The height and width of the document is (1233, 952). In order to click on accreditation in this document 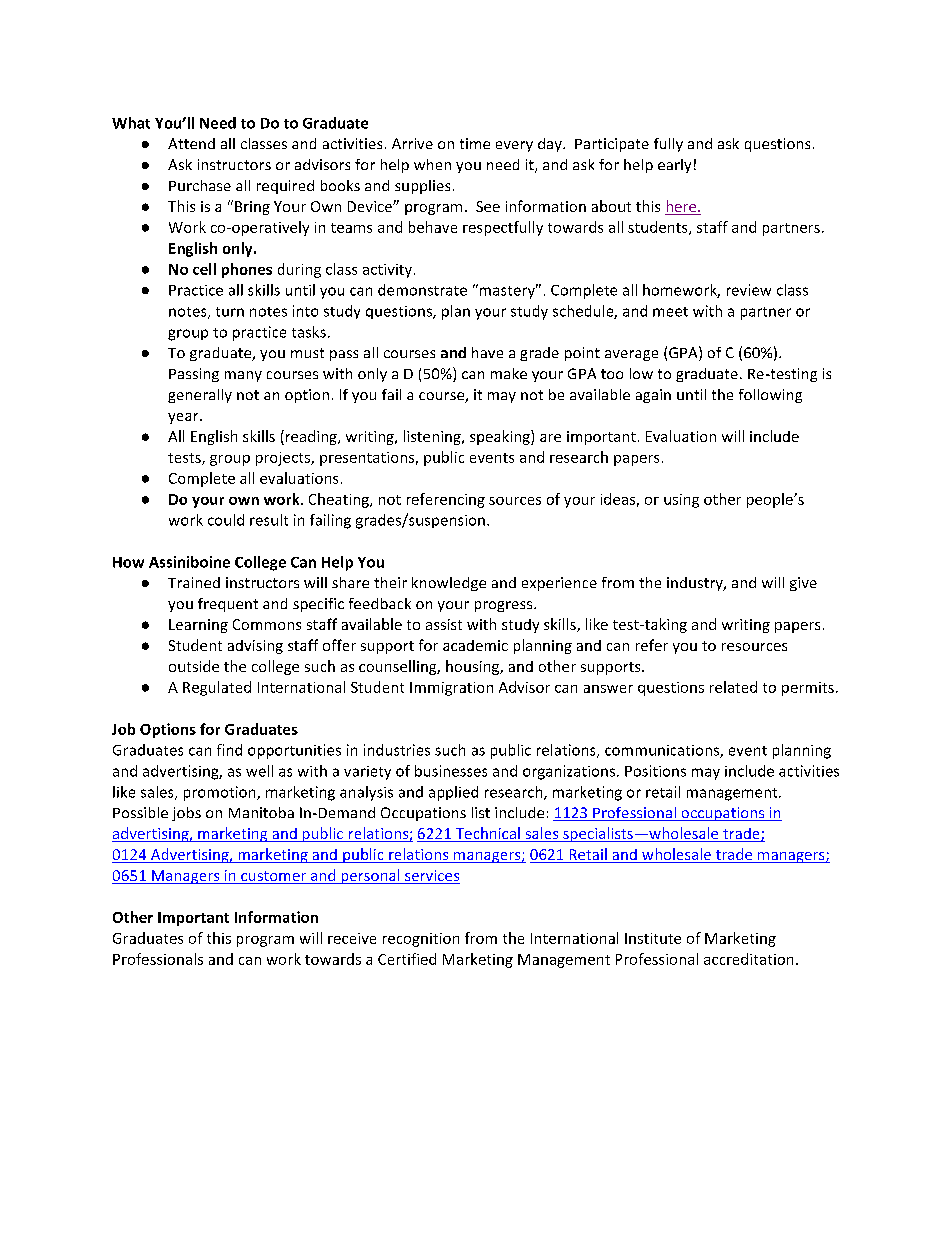, I will do `click(748, 959)`.
